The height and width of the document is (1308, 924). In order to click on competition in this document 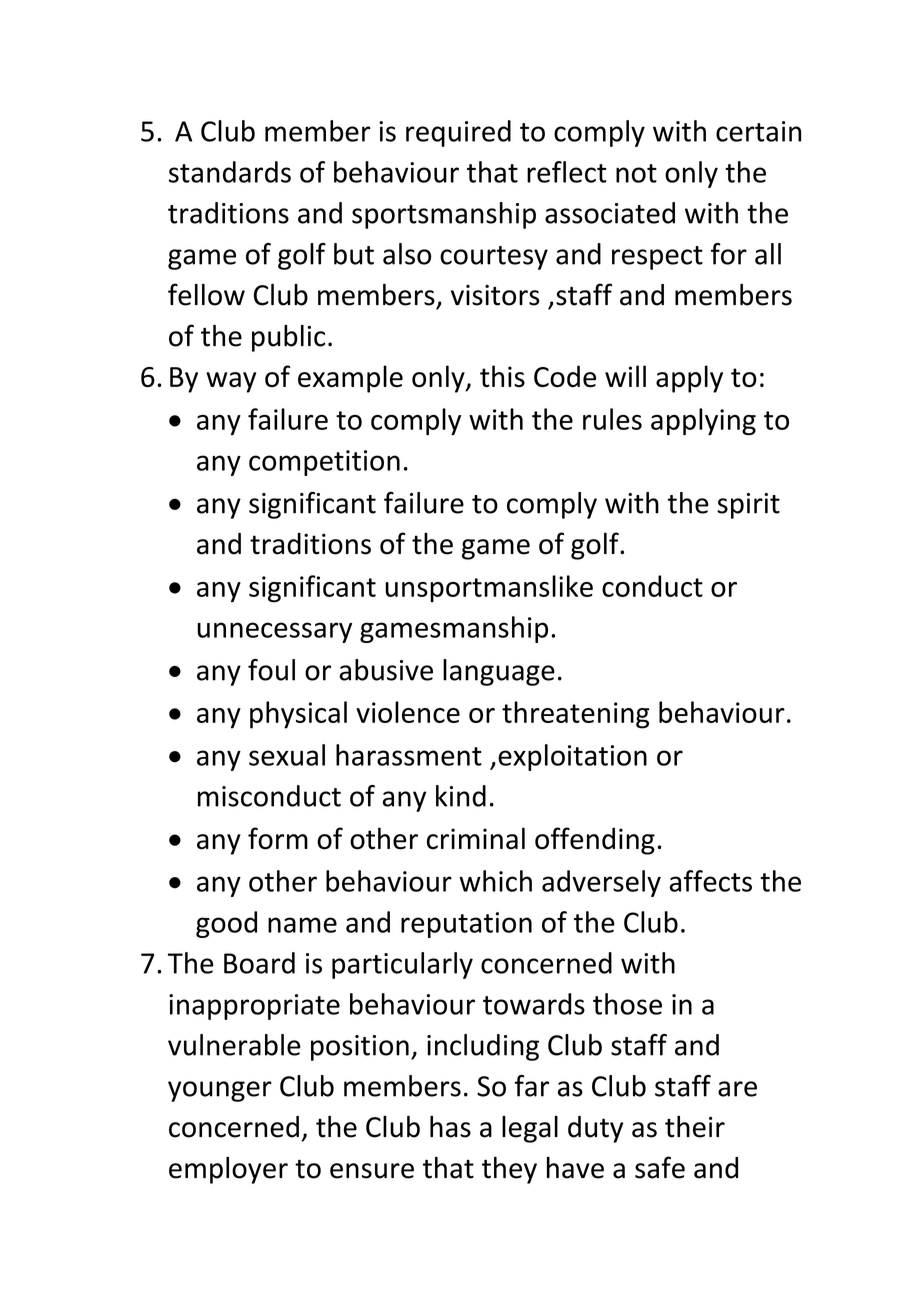, I will do `click(324, 463)`.
